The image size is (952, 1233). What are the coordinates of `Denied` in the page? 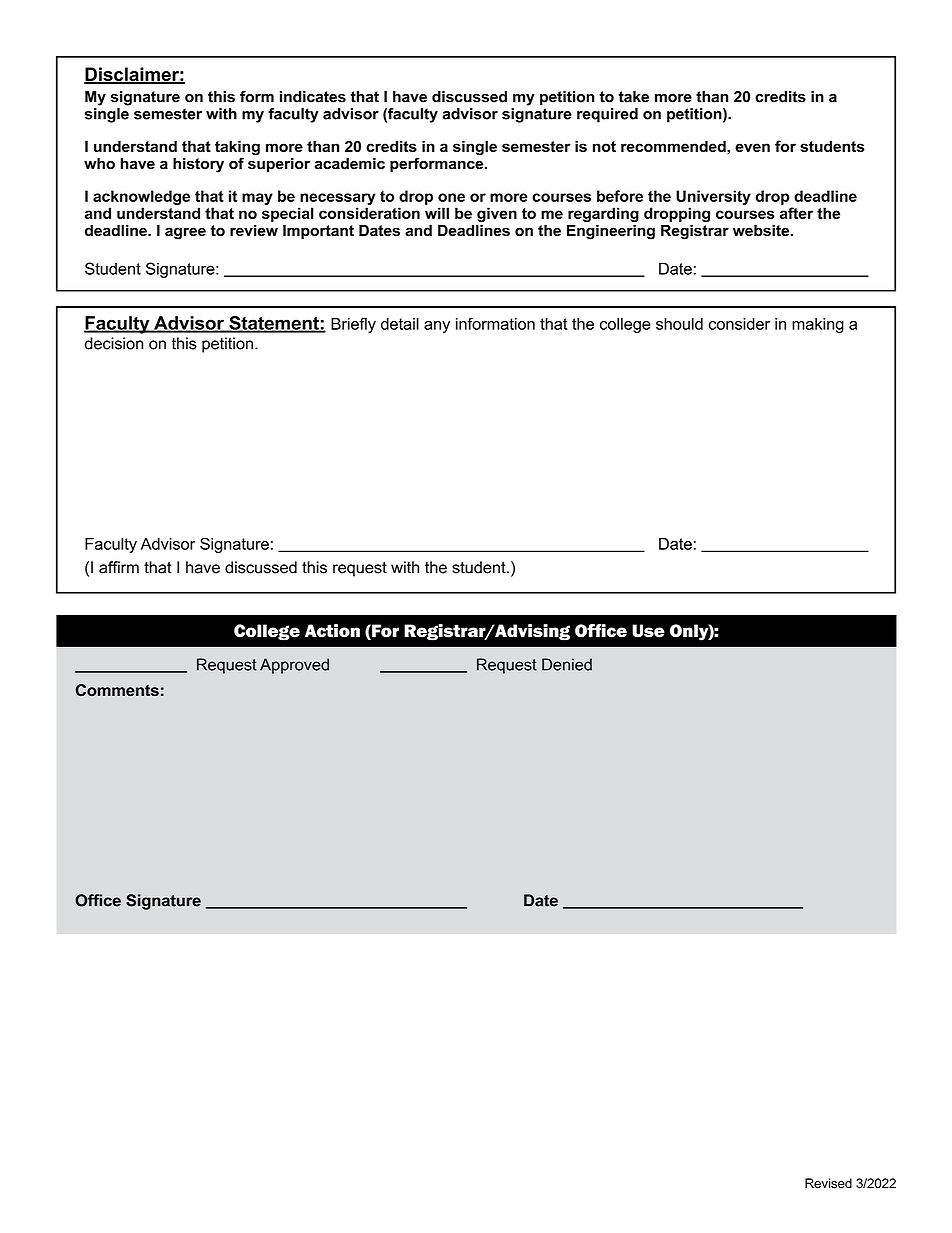 It's located at (567, 664).
